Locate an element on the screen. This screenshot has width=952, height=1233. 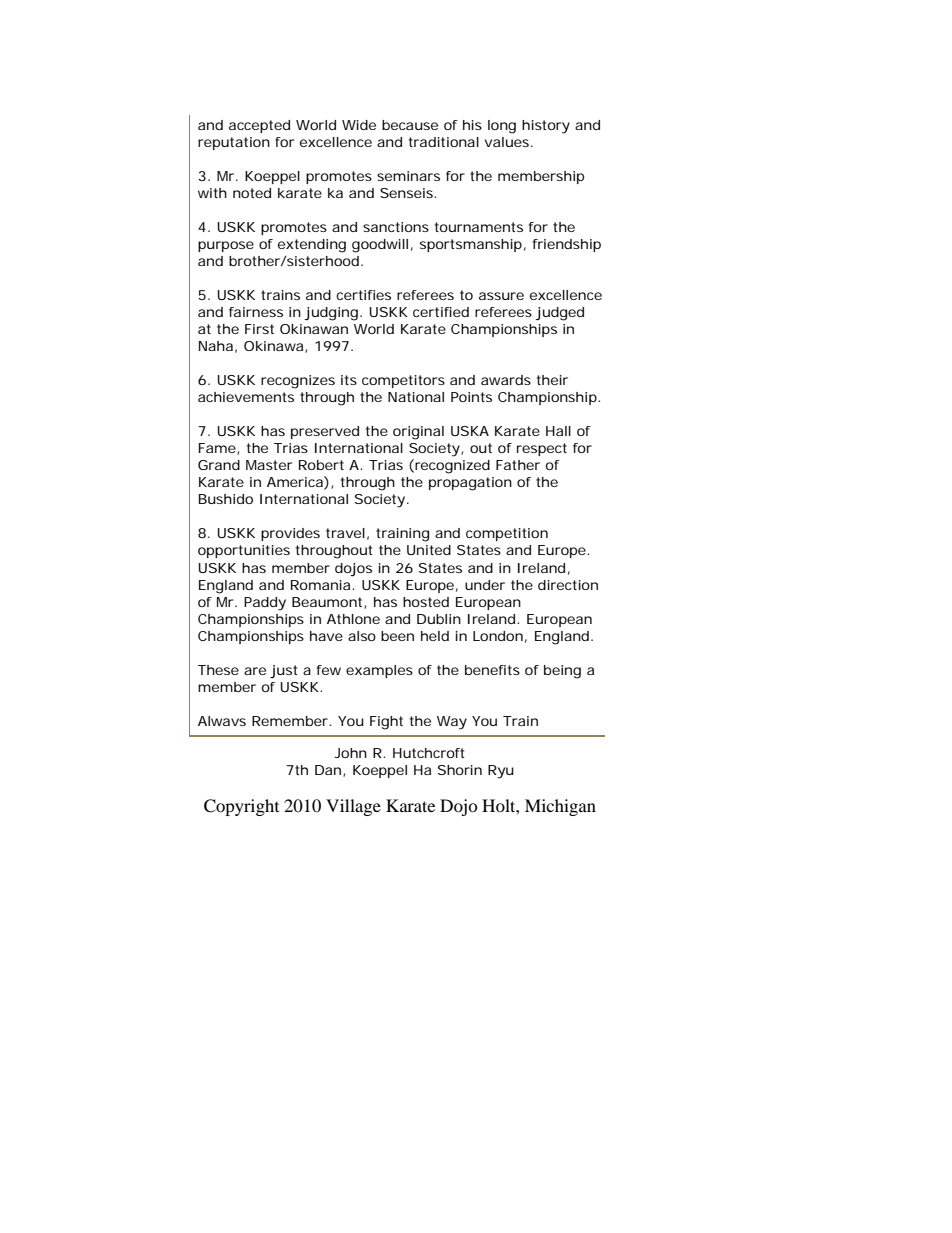
competitors is located at coordinates (403, 381).
